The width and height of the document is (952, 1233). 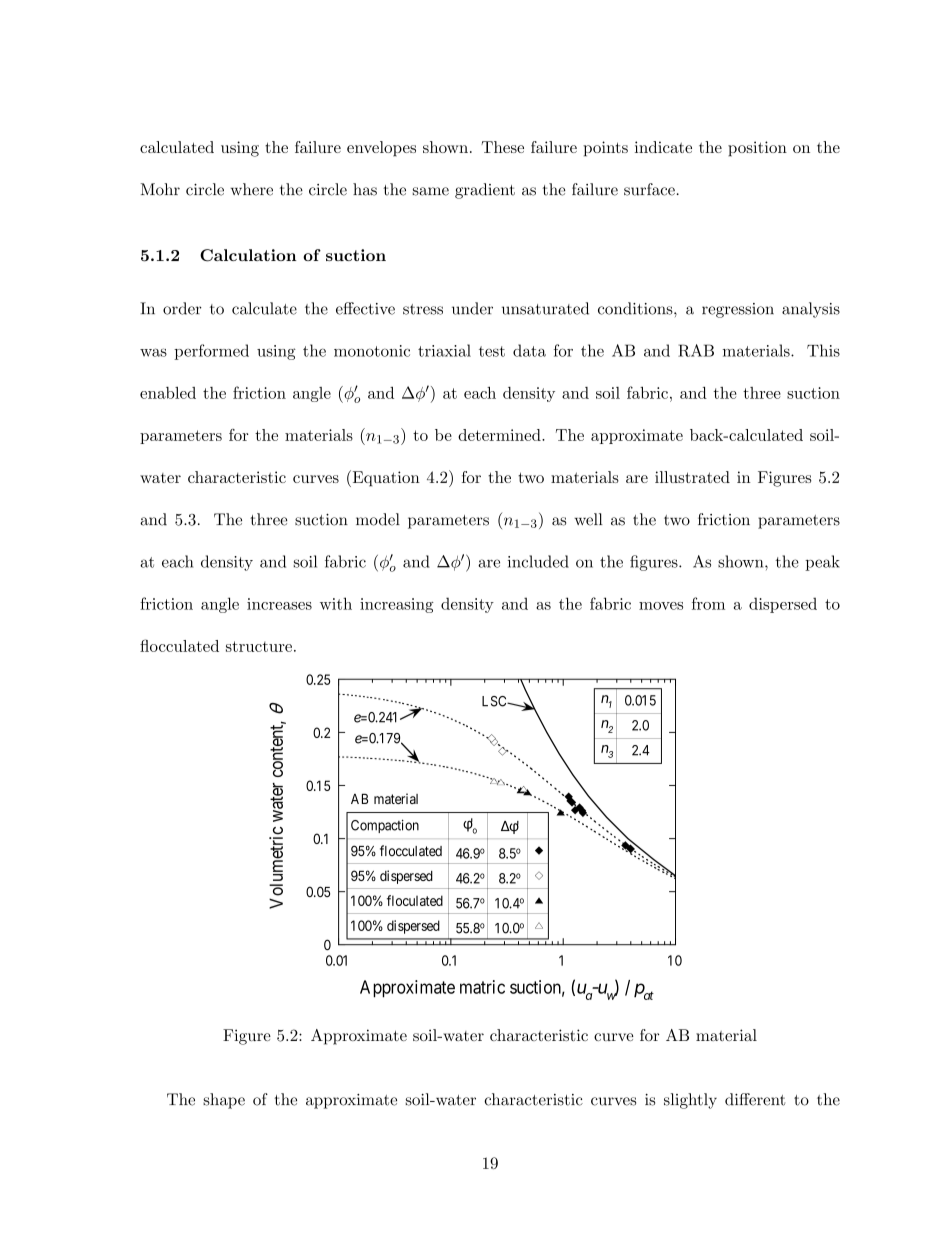 What do you see at coordinates (485, 191) in the document?
I see `gradient` at bounding box center [485, 191].
